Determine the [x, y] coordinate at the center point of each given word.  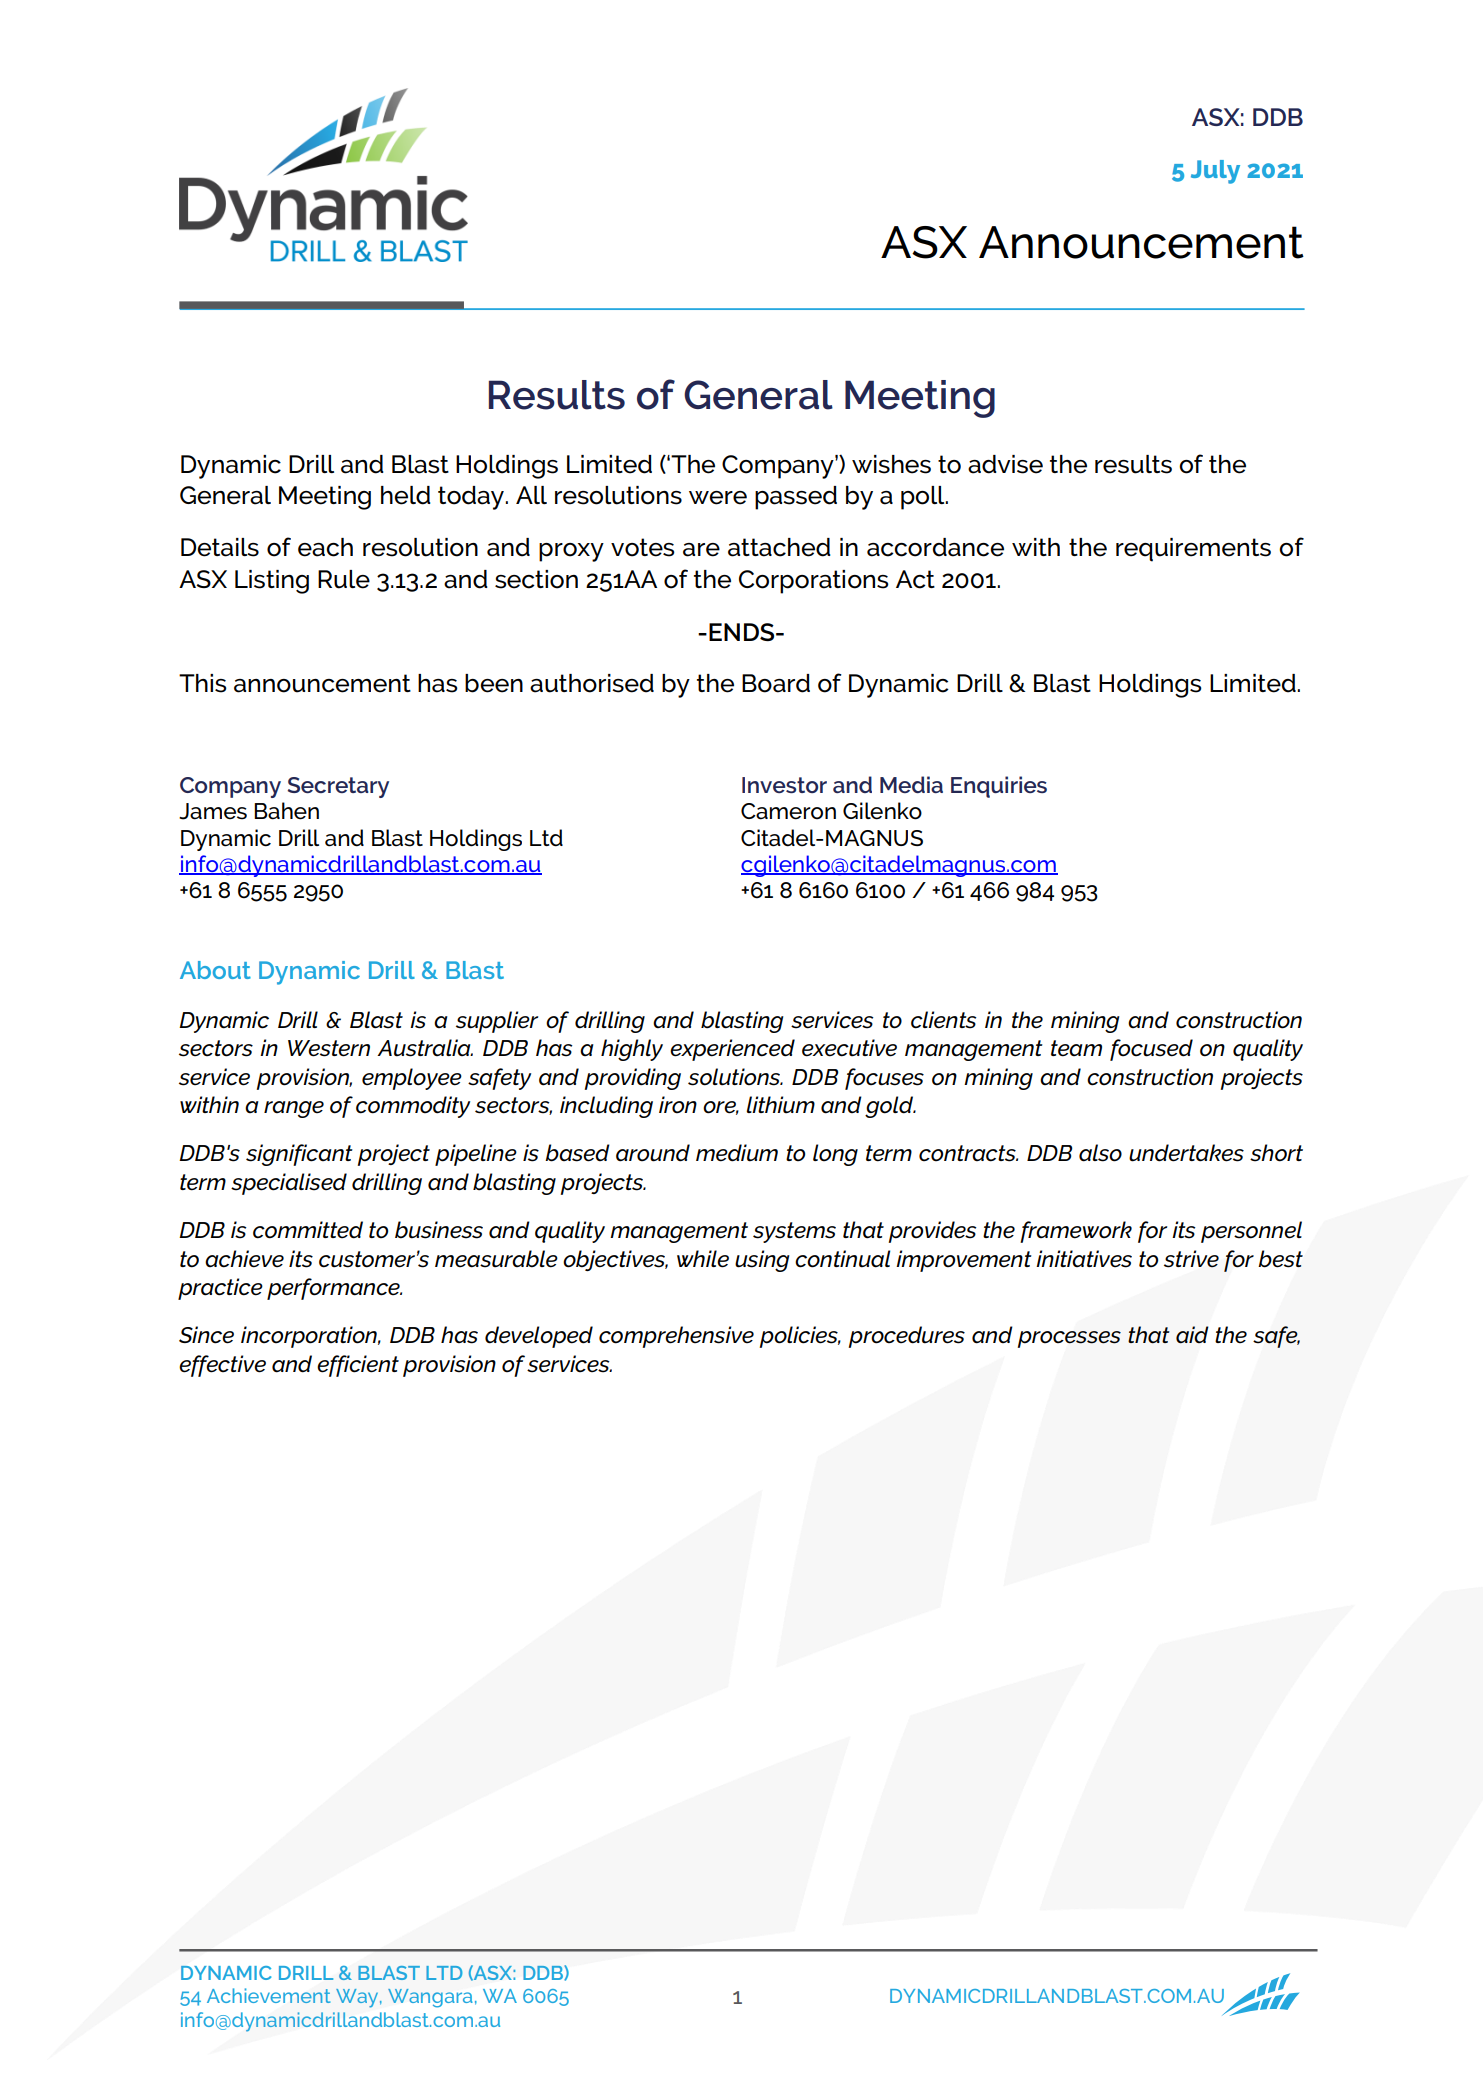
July [1215, 172]
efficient [358, 1366]
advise [1005, 464]
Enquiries [999, 787]
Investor [784, 785]
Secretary [338, 787]
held [406, 495]
